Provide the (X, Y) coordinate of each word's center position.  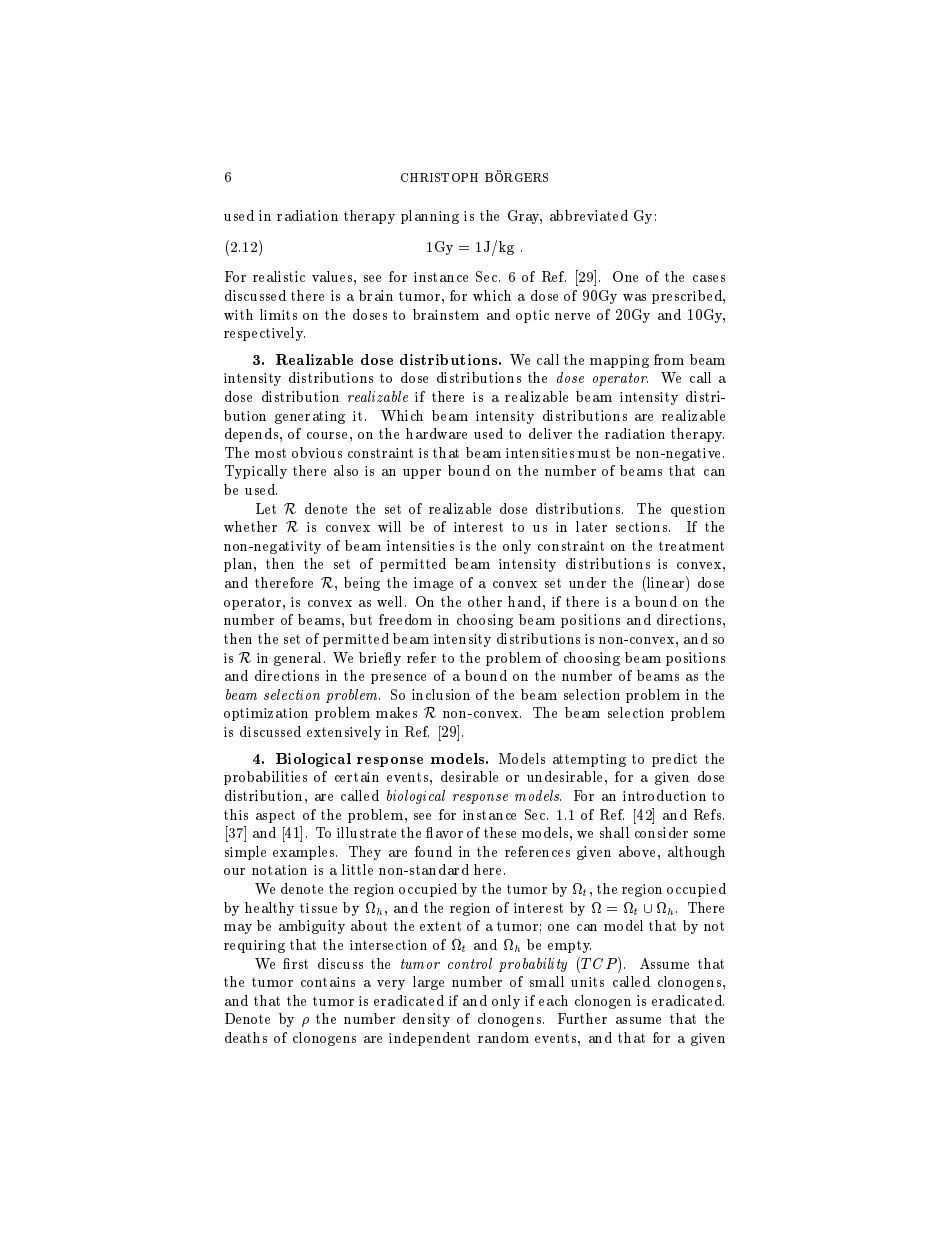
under (587, 582)
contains (328, 982)
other (485, 601)
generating (310, 417)
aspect (275, 816)
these (500, 832)
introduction (664, 795)
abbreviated (589, 215)
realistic (279, 276)
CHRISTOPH (439, 177)
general (299, 659)
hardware (436, 433)
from (669, 359)
